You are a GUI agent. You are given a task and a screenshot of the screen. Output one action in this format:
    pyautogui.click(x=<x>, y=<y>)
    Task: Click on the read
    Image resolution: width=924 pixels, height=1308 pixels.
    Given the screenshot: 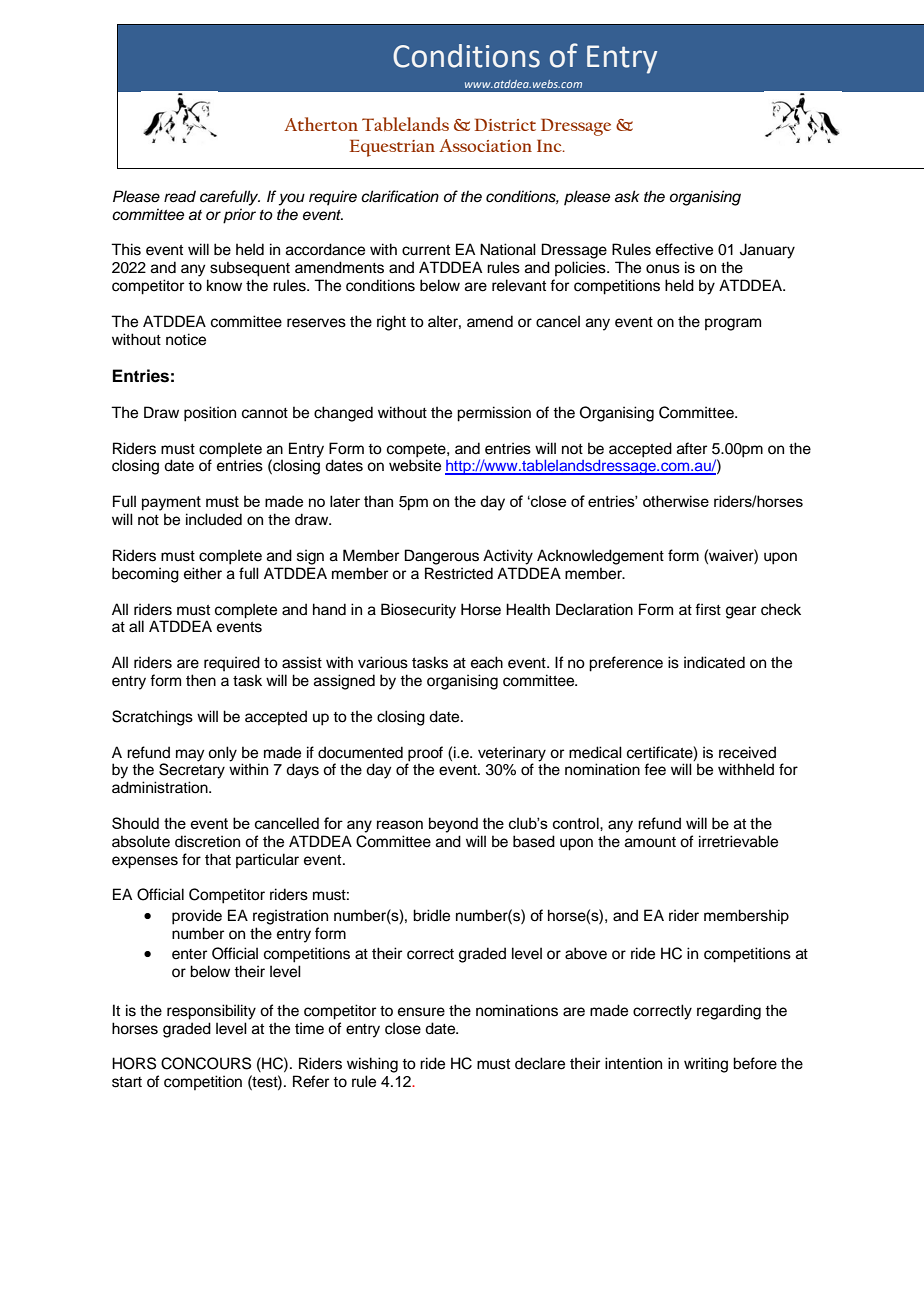 What is the action you would take?
    pyautogui.click(x=180, y=196)
